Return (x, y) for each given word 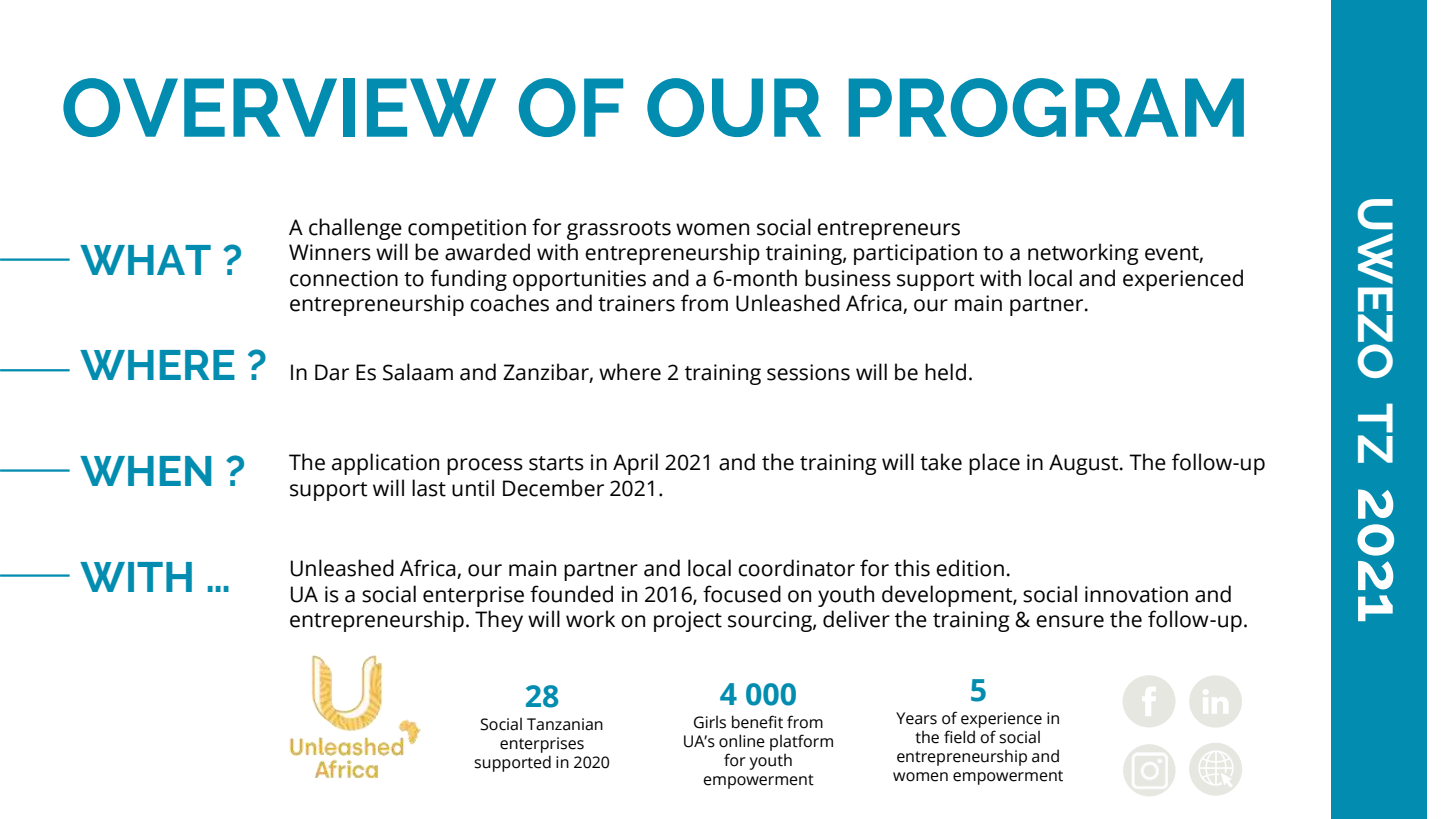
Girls (710, 722)
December (553, 488)
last (429, 488)
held (945, 372)
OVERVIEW (279, 107)
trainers (636, 303)
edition (970, 568)
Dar (332, 372)
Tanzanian (565, 724)
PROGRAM (1046, 107)
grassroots (619, 230)
